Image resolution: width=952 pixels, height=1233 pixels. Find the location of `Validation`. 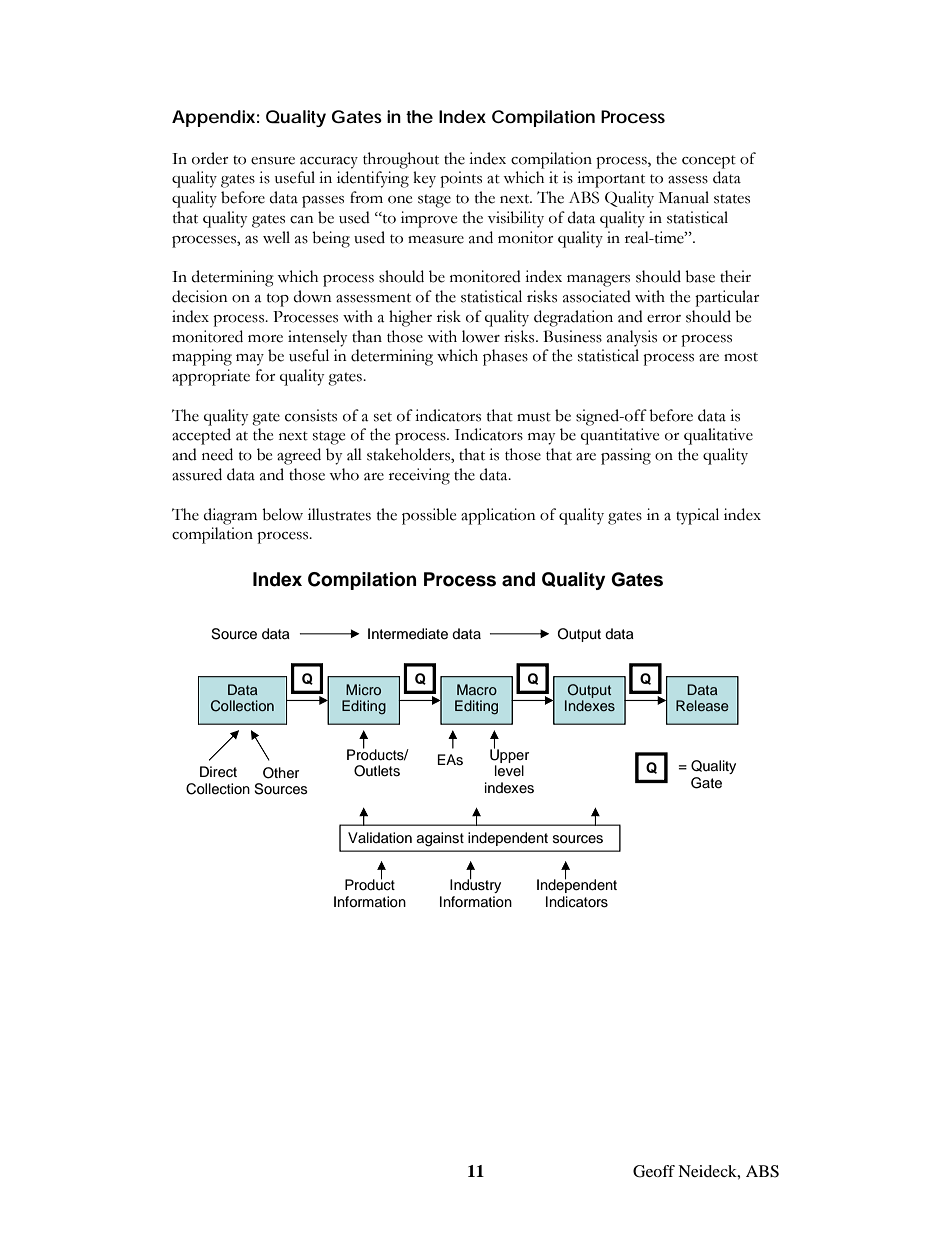

Validation is located at coordinates (380, 837).
